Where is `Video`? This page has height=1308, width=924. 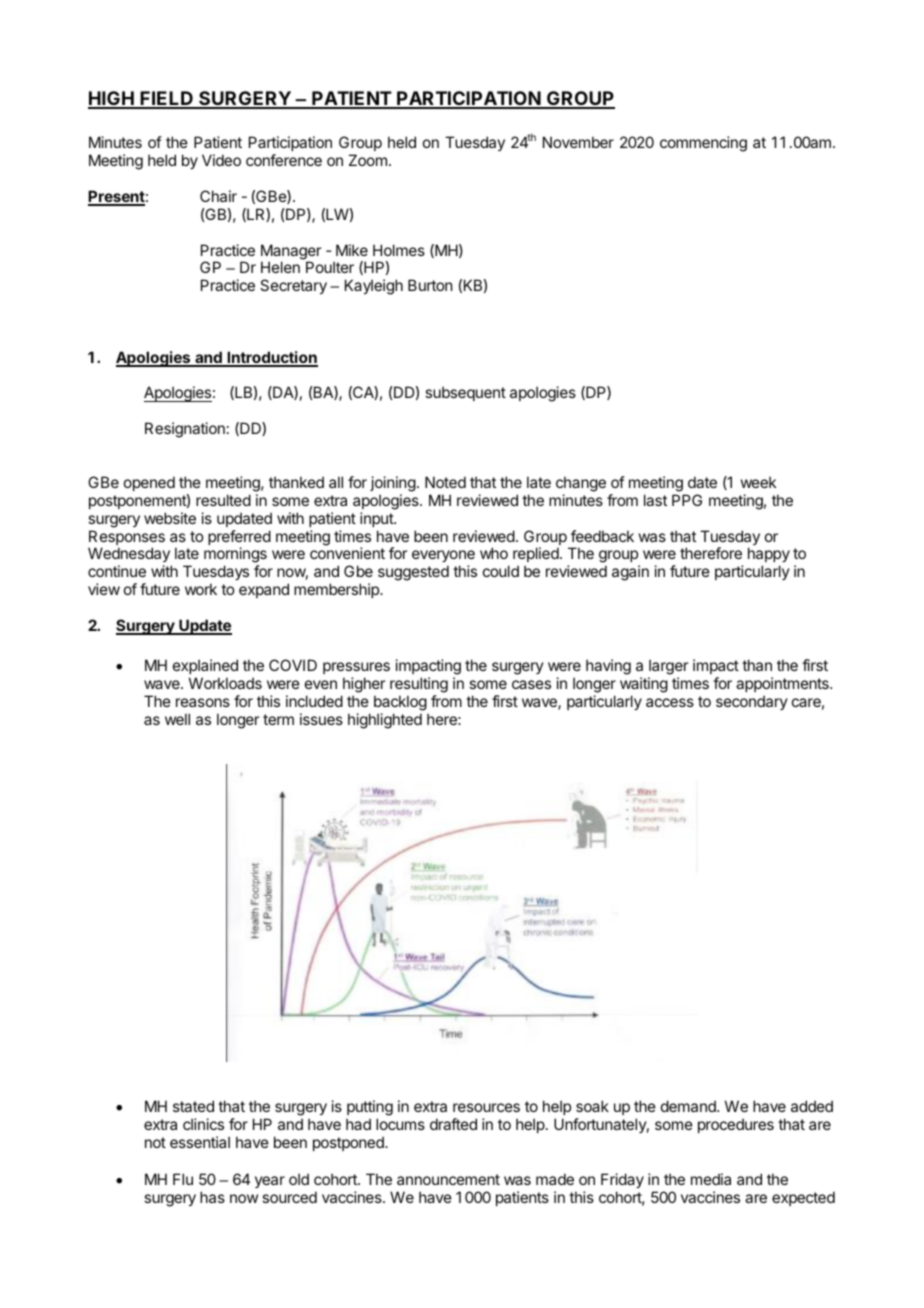 Video is located at coordinates (221, 160).
